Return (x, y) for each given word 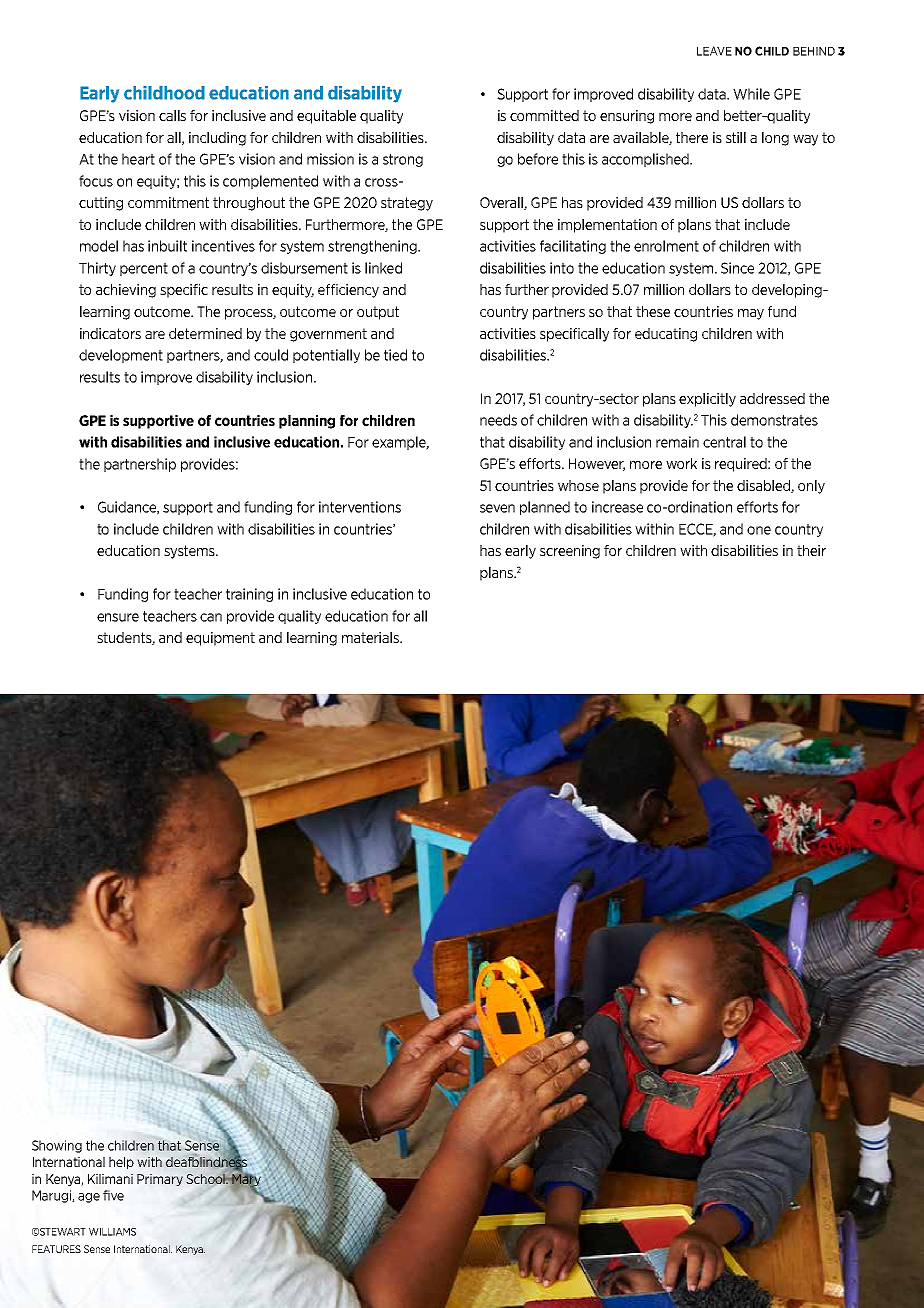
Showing (57, 1146)
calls (172, 115)
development (121, 356)
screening (570, 552)
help (121, 1163)
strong (403, 160)
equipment (220, 639)
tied (395, 355)
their (811, 550)
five (113, 1195)
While (751, 94)
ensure (118, 617)
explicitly (707, 400)
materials (371, 637)
